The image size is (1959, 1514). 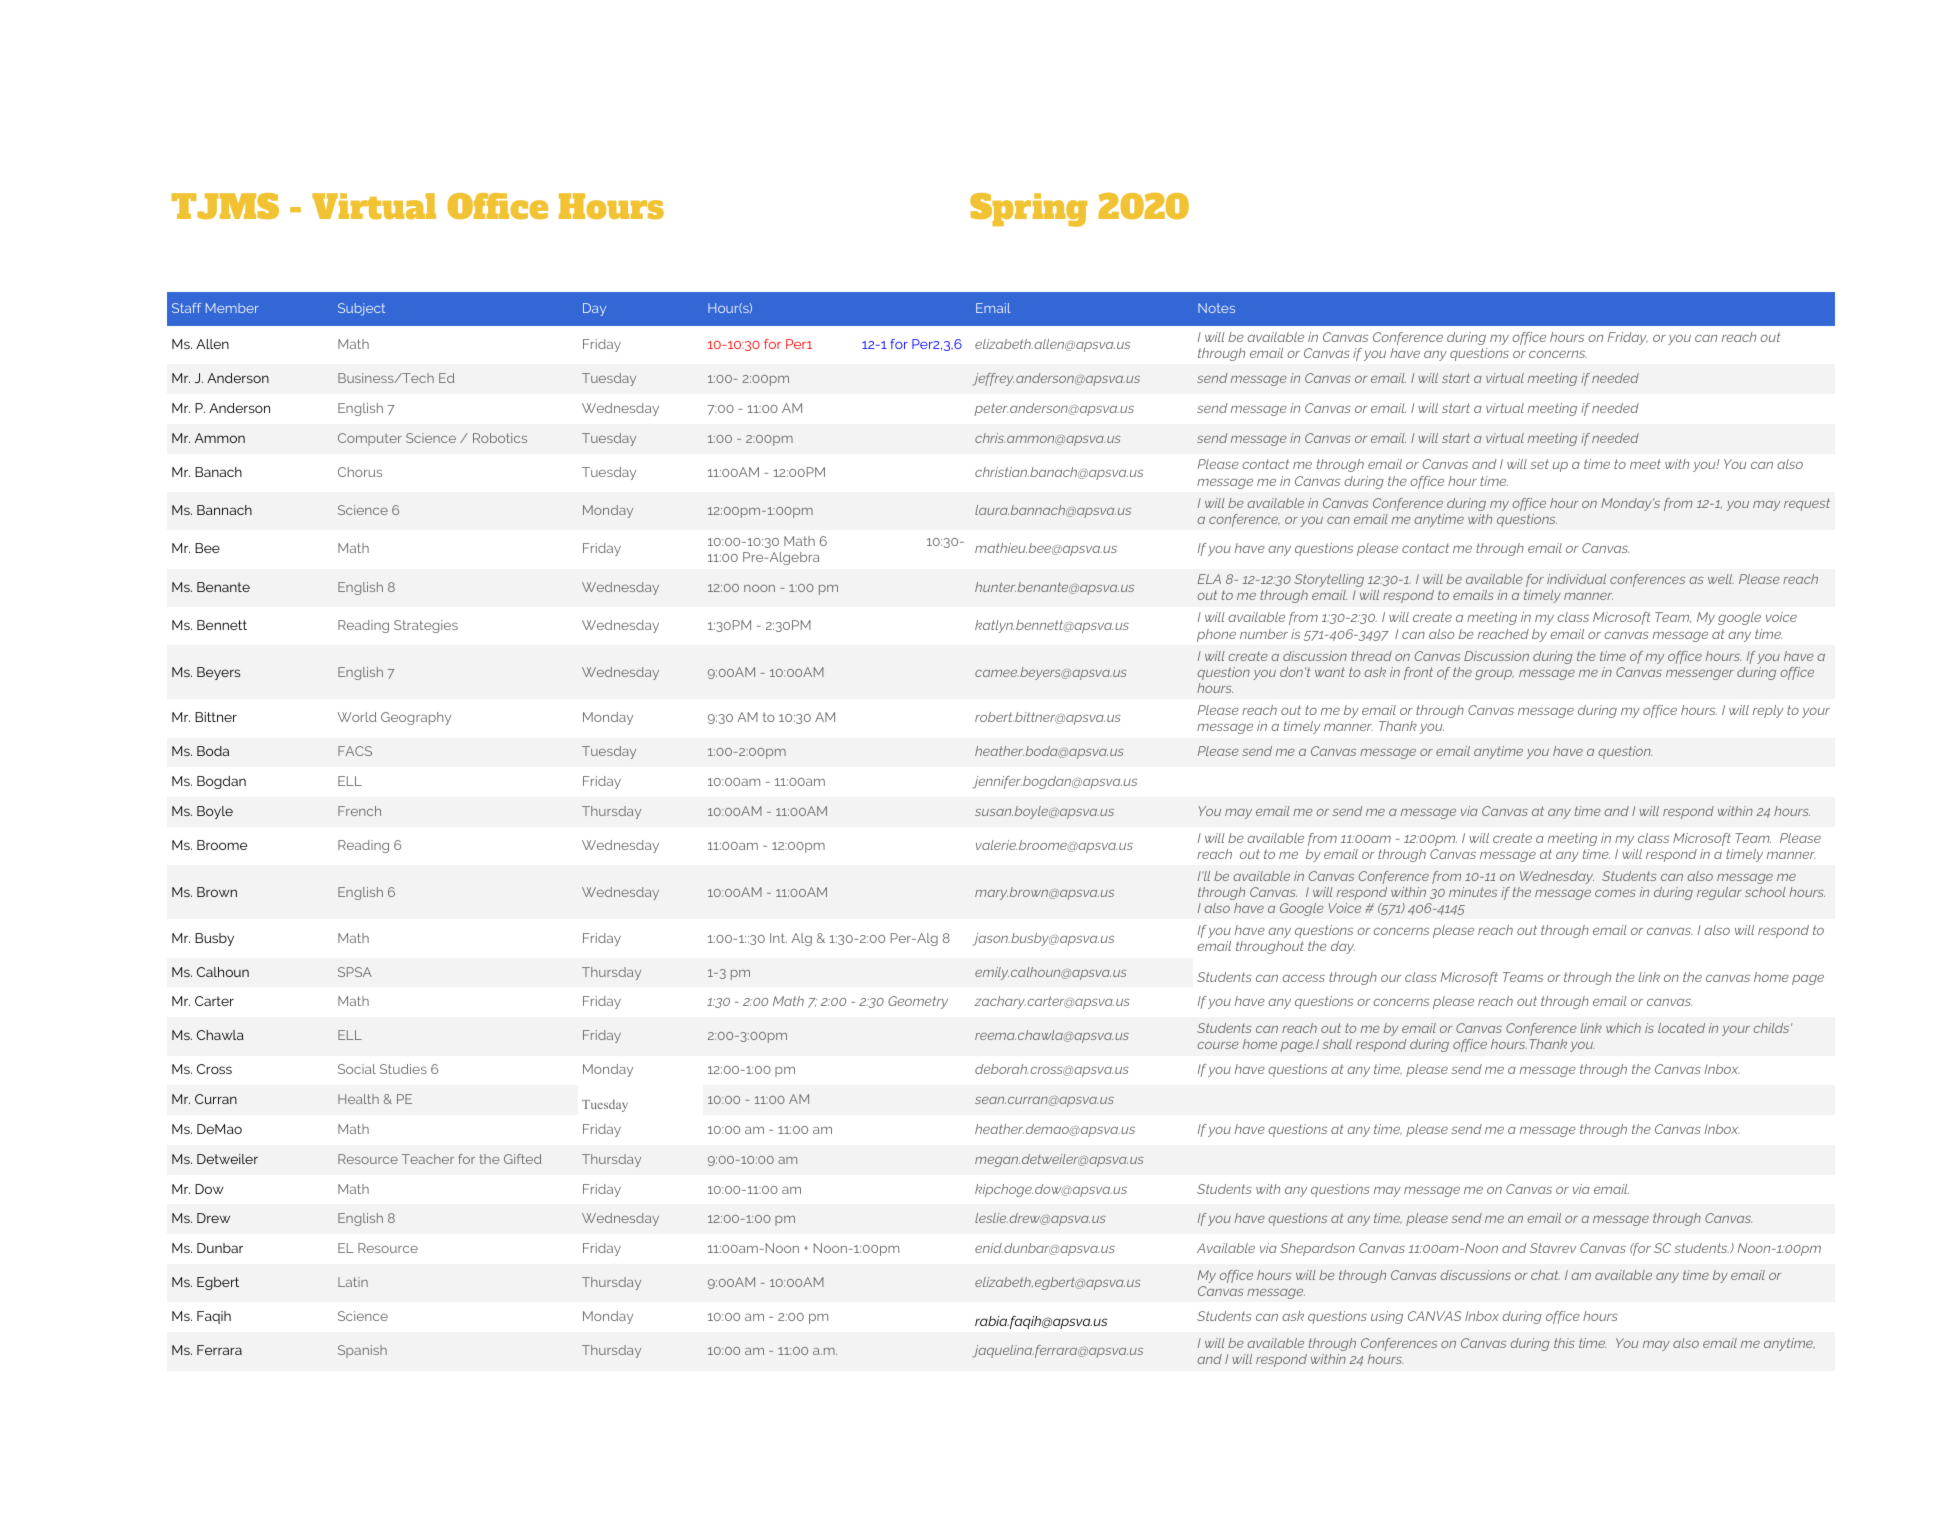 I want to click on Subject, so click(x=361, y=309).
